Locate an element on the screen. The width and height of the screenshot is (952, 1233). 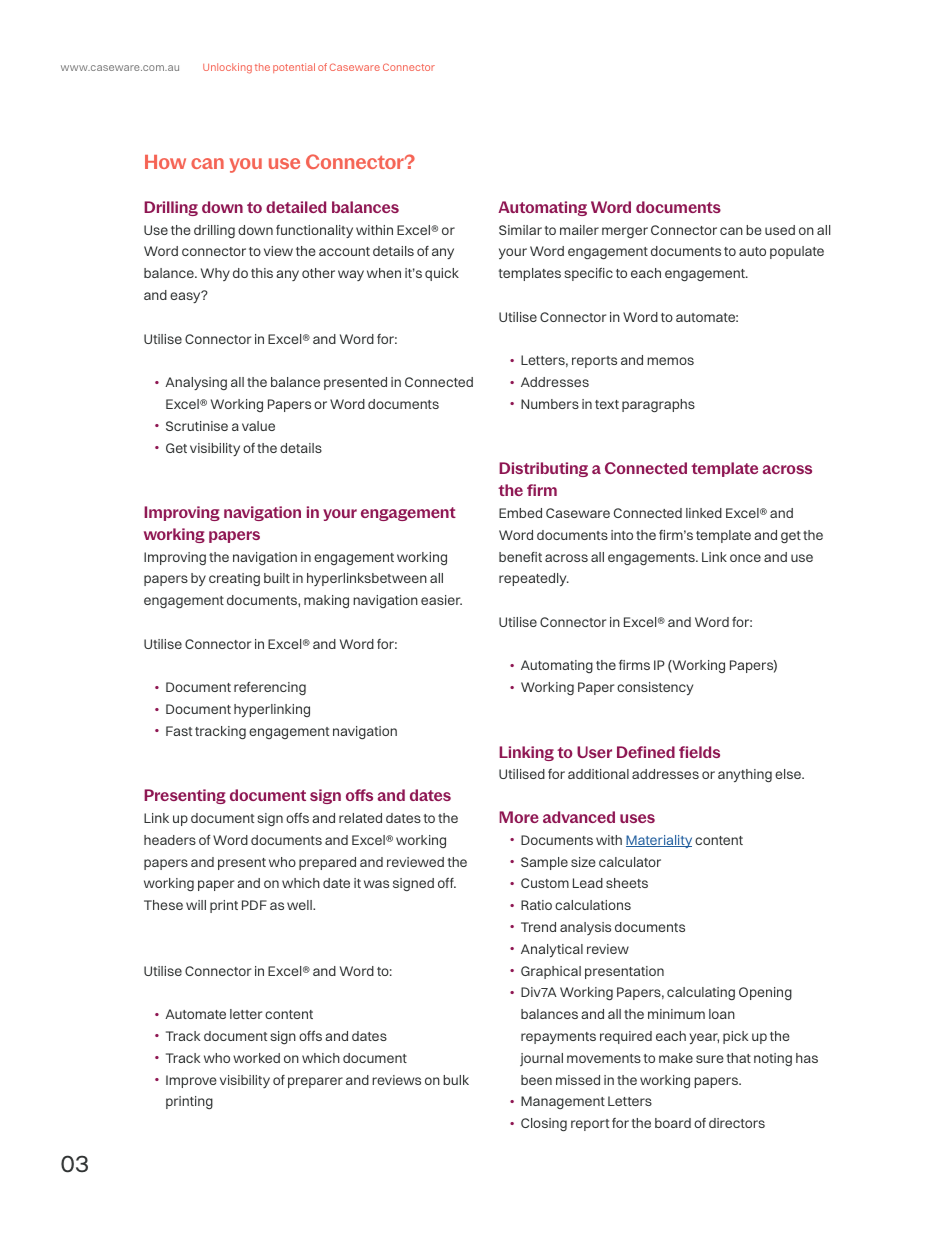
Unlocking is located at coordinates (227, 68).
